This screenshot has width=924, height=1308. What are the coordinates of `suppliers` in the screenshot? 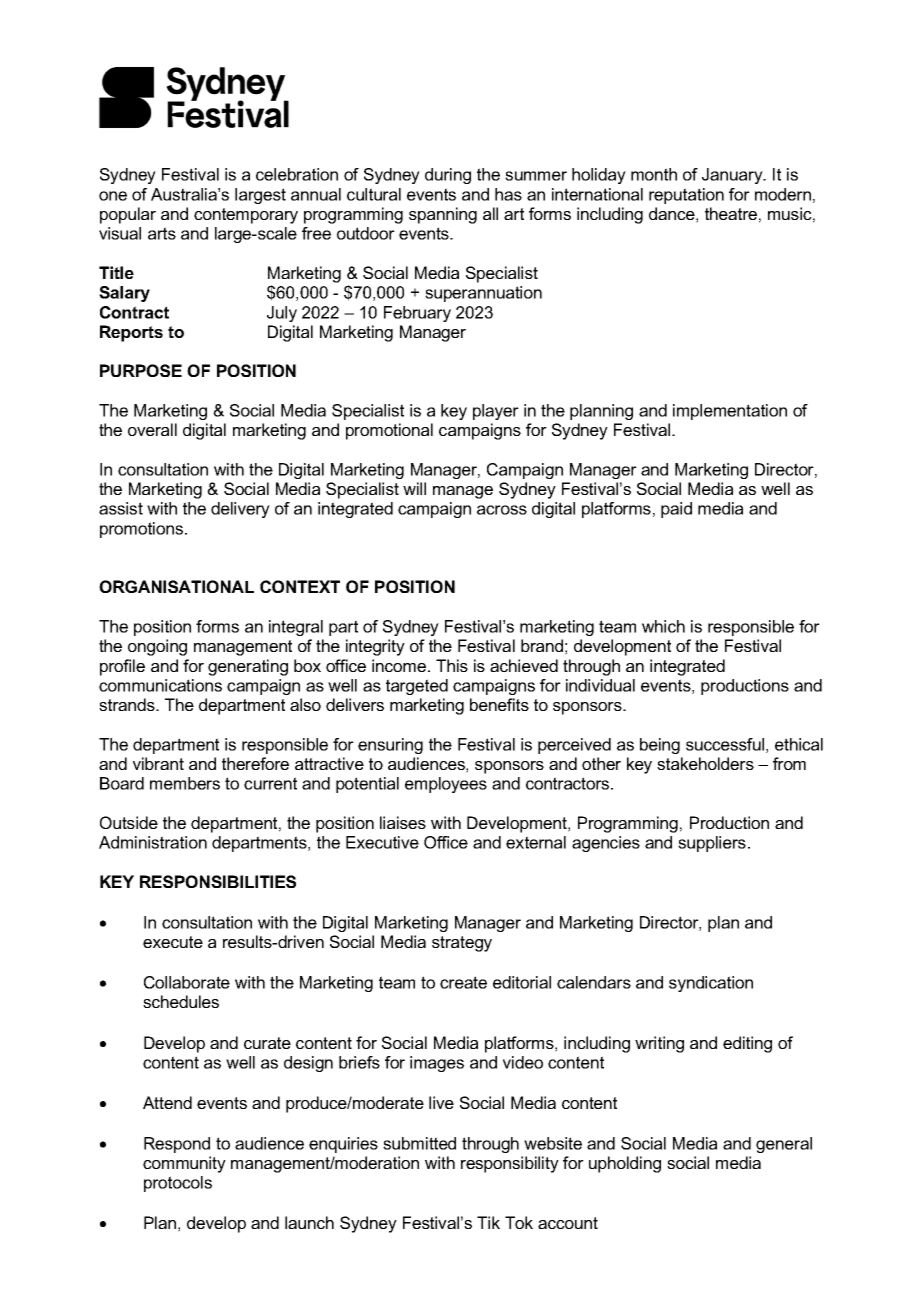 It's located at (712, 844).
